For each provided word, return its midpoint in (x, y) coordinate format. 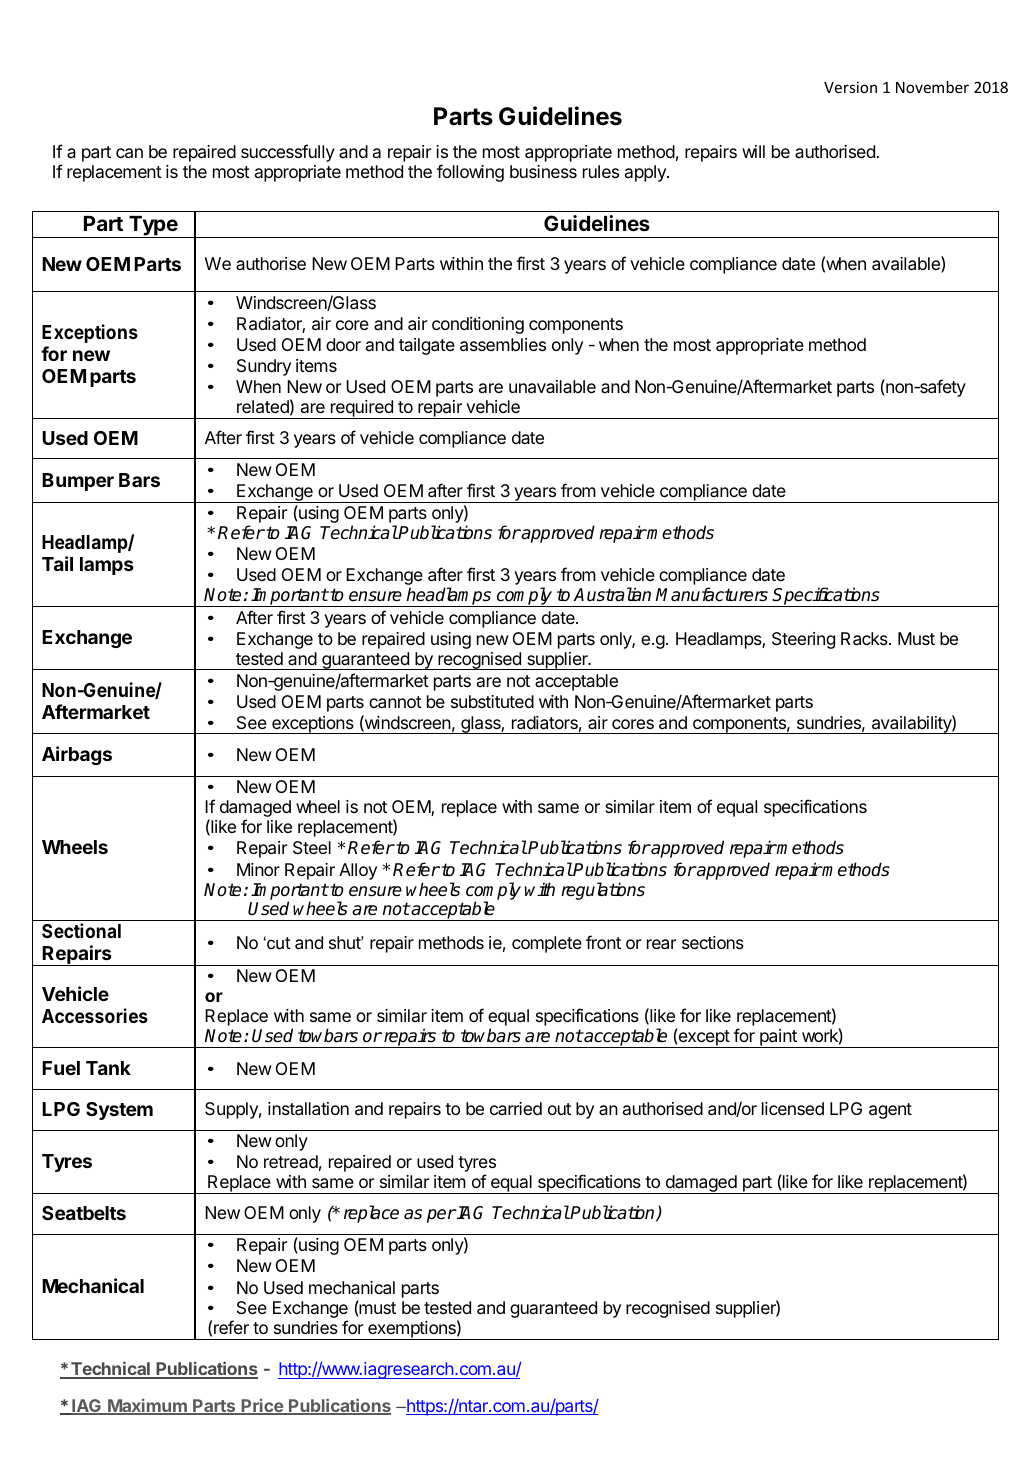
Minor (258, 869)
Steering (803, 640)
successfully (288, 153)
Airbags (77, 755)
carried (516, 1108)
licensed (793, 1108)
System (119, 1111)
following (470, 173)
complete (547, 944)
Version (850, 87)
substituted (492, 701)
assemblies (503, 345)
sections (713, 942)
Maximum (147, 1407)
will (753, 151)
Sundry (264, 367)
